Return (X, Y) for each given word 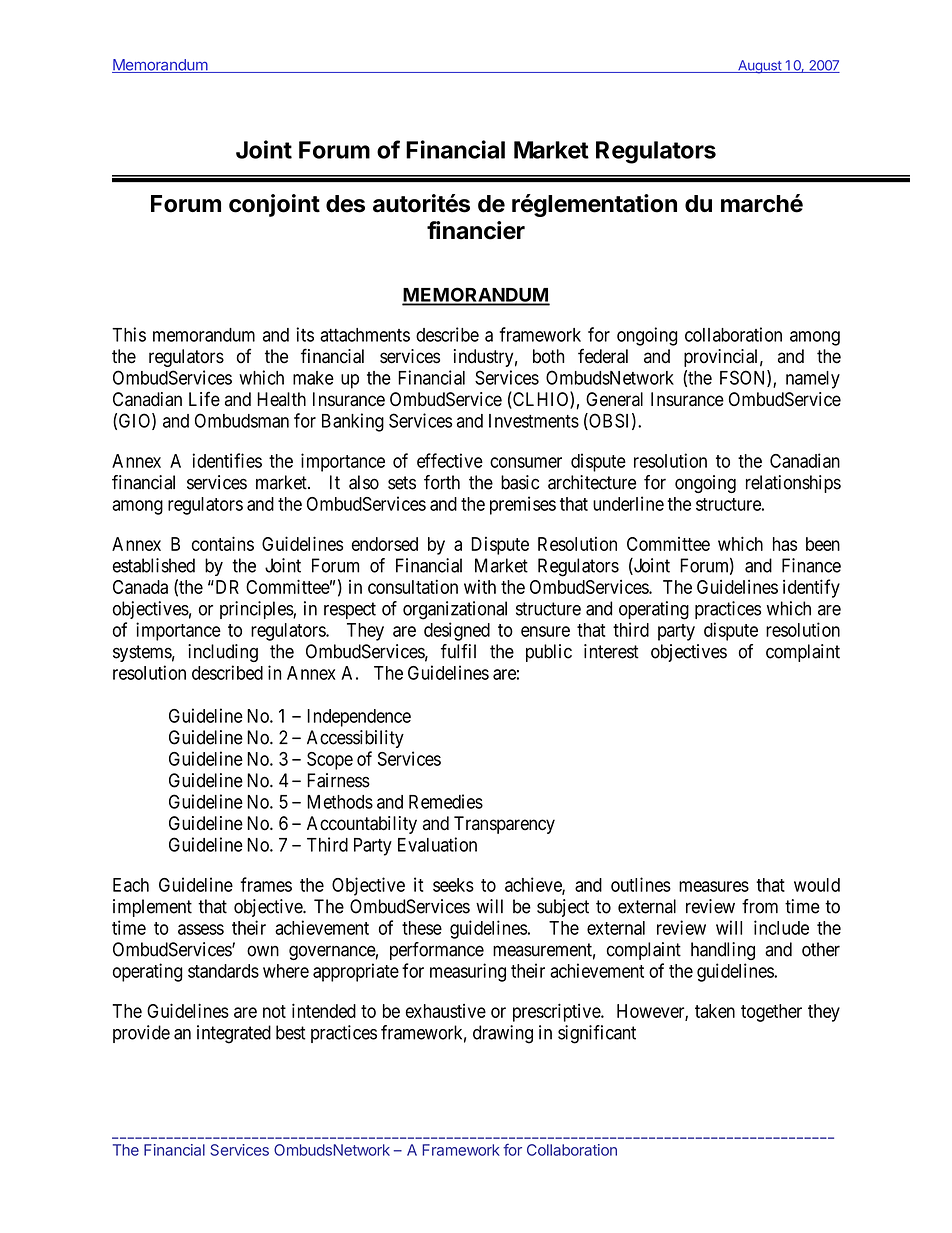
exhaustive (446, 1011)
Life (204, 399)
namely (813, 380)
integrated (234, 1034)
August (759, 67)
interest (611, 651)
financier (476, 230)
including (223, 653)
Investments (534, 421)
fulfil (458, 651)
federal (603, 356)
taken (715, 1011)
